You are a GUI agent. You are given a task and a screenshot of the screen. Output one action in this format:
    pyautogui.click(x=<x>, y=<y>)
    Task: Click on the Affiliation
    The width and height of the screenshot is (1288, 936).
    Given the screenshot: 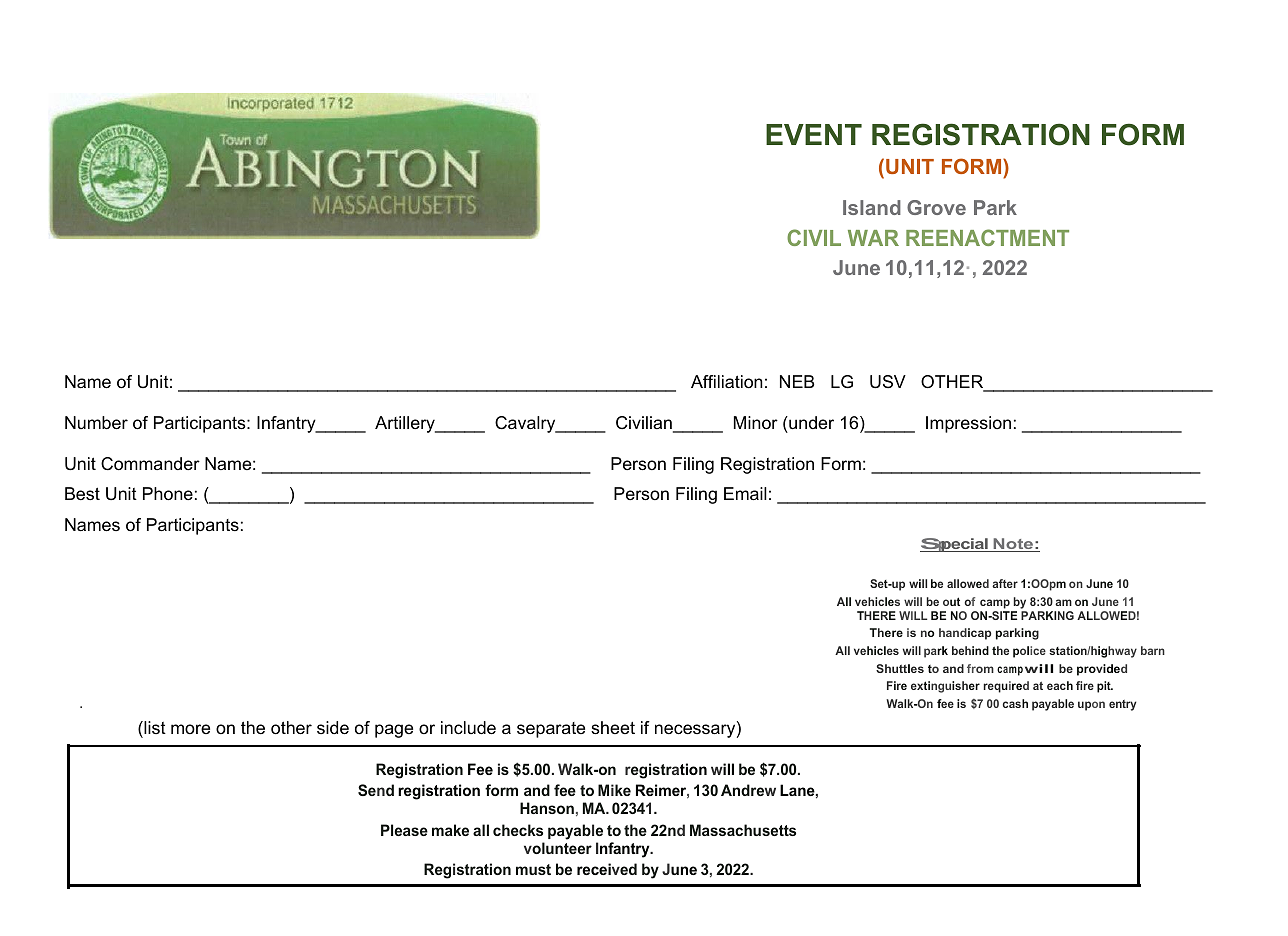 What is the action you would take?
    pyautogui.click(x=727, y=382)
